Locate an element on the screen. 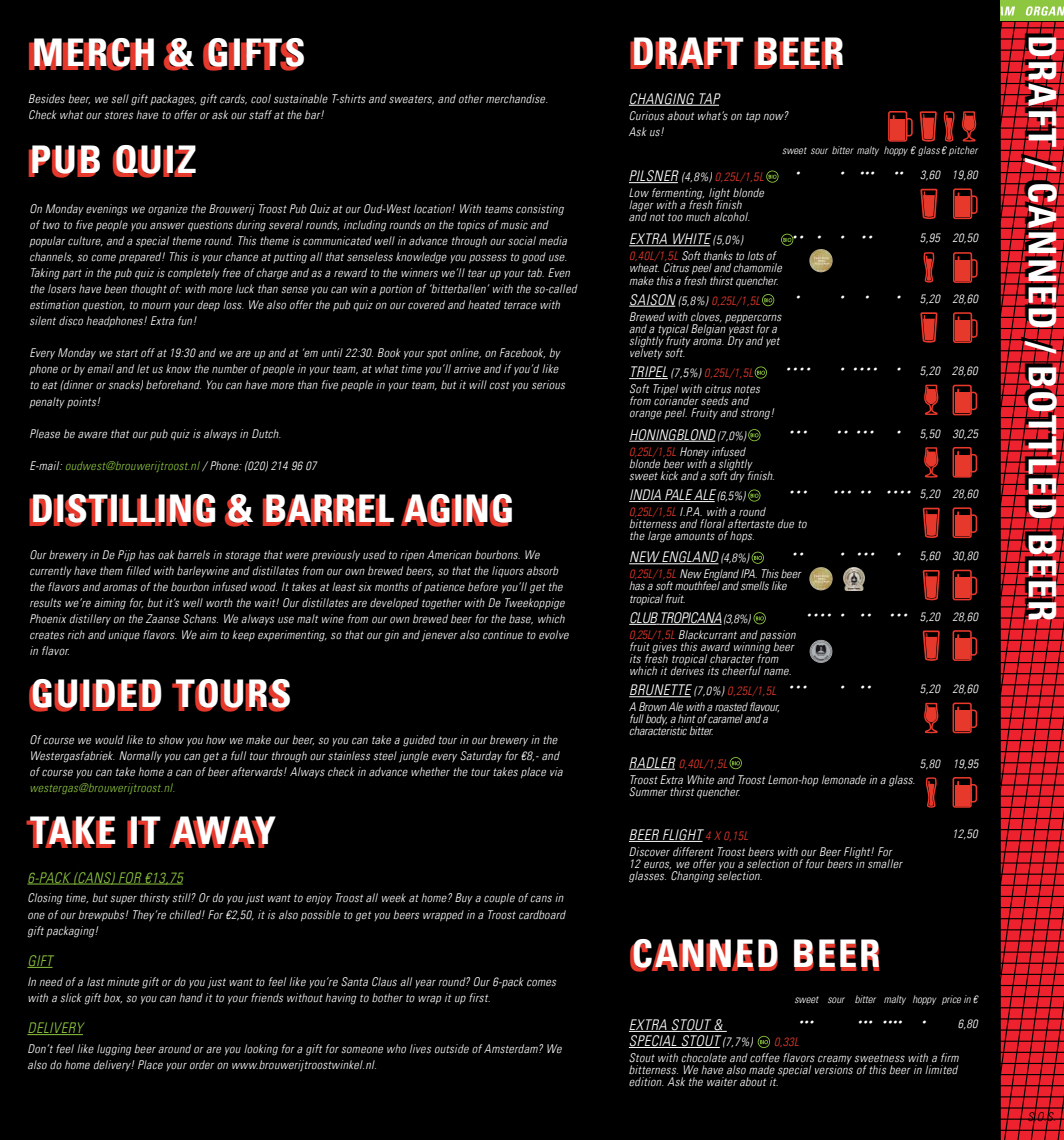 The image size is (1064, 1140). aware is located at coordinates (92, 434).
